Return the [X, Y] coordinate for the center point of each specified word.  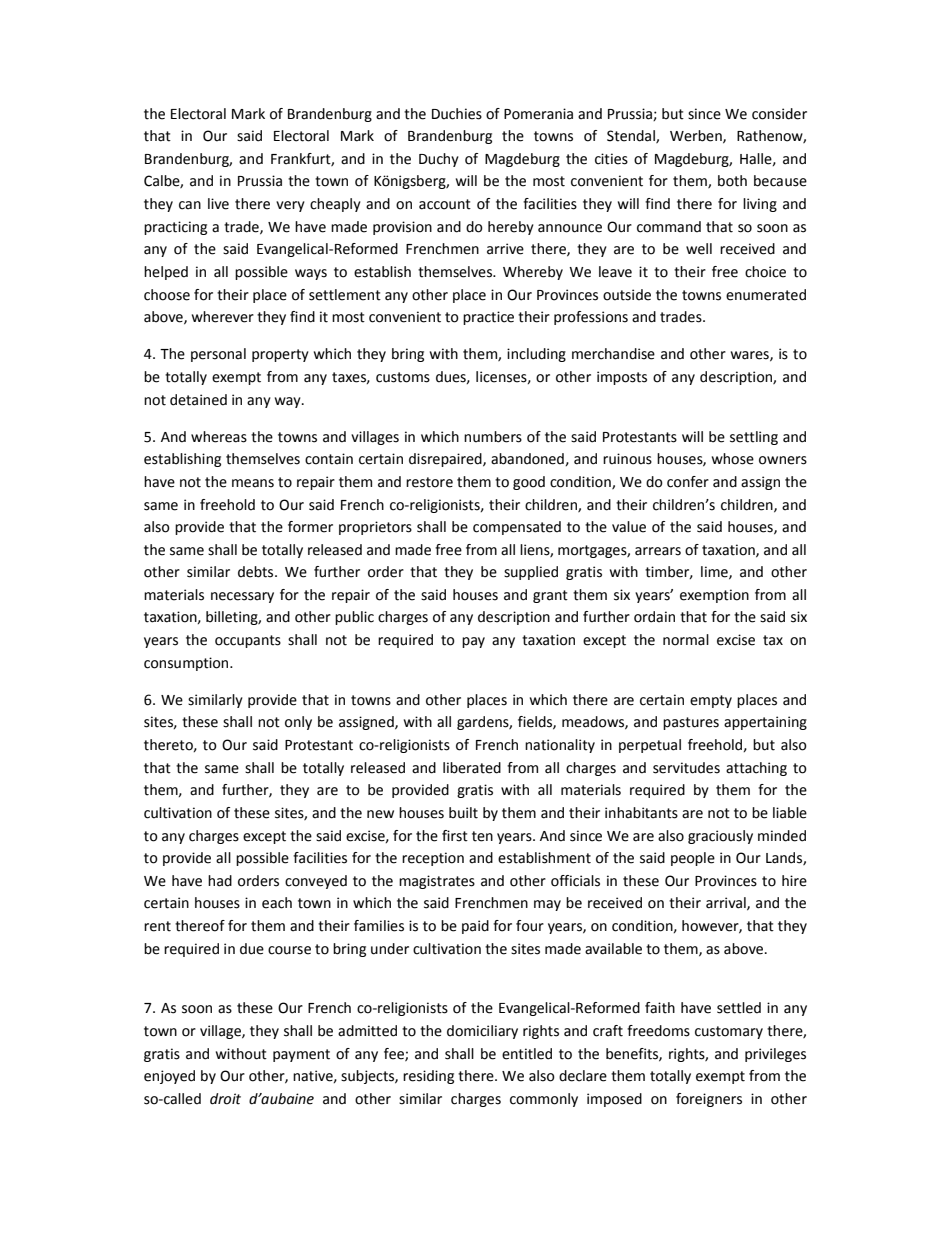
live [218, 204]
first [455, 836]
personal [218, 355]
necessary [242, 597]
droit [225, 1099]
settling [754, 438]
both [732, 181]
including [536, 355]
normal [686, 640]
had [220, 881]
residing [428, 1077]
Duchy [439, 160]
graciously [720, 837]
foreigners [709, 1100]
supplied [531, 573]
